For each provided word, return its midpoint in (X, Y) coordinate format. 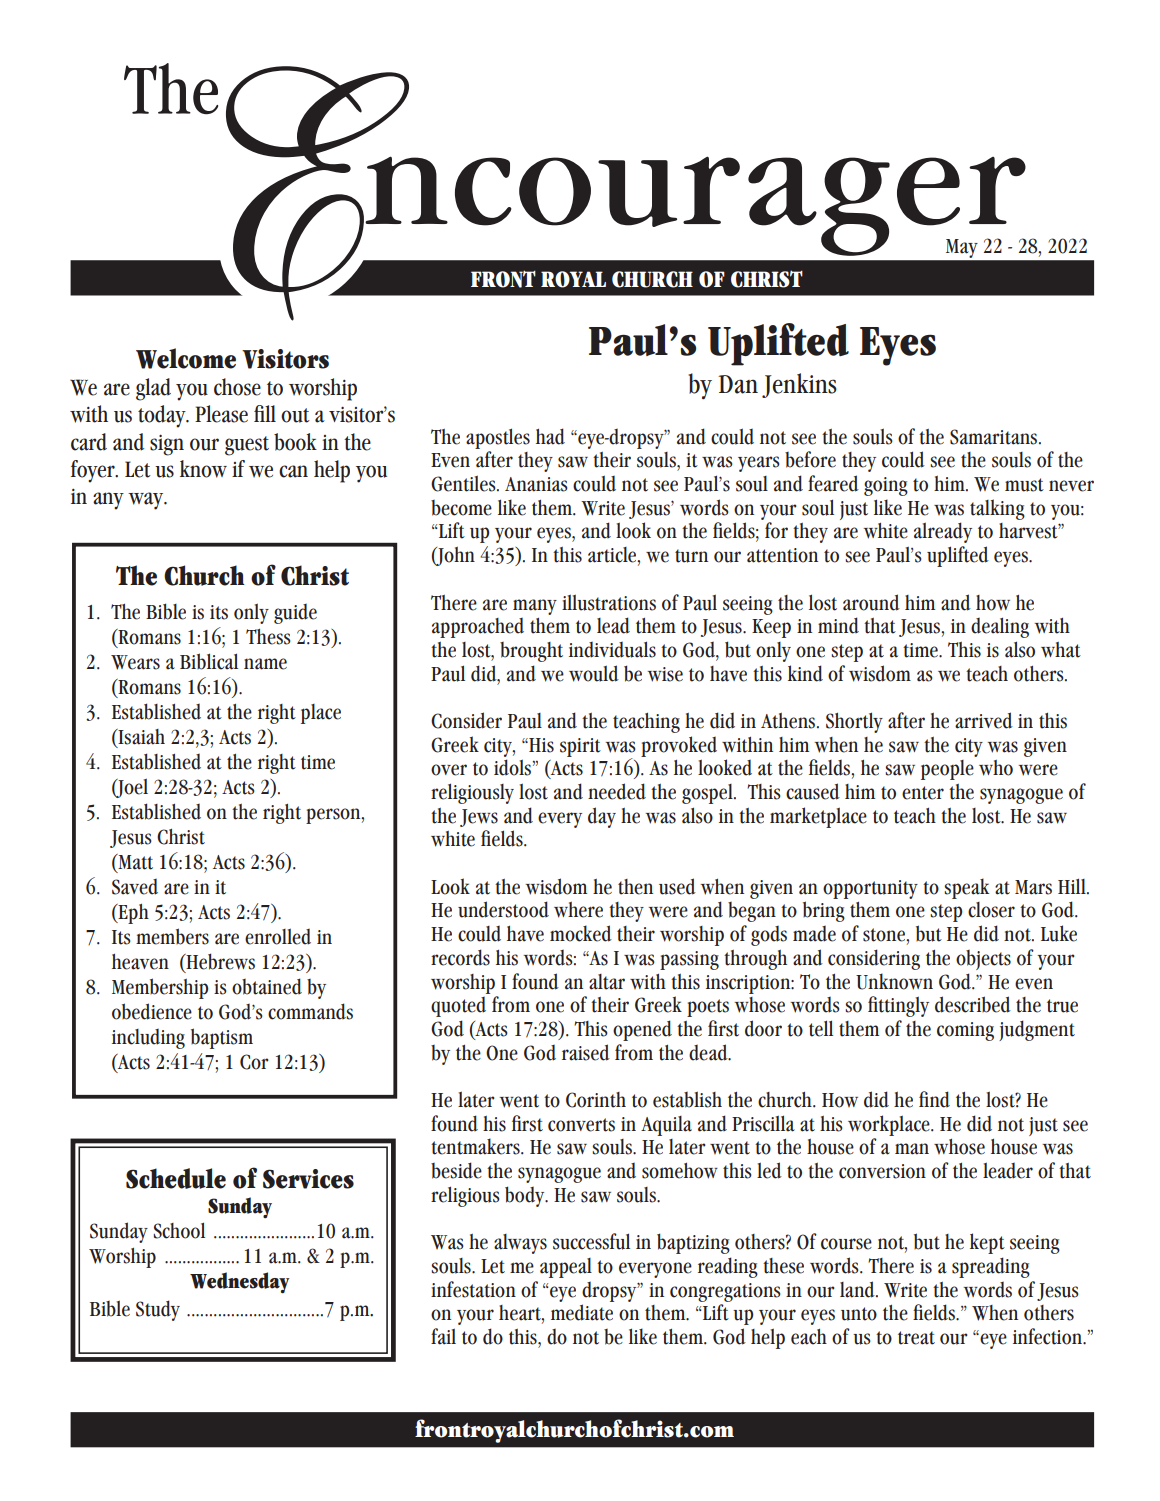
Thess (268, 637)
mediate (582, 1312)
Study (158, 1310)
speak (966, 888)
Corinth (596, 1100)
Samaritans (995, 437)
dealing (1000, 627)
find (934, 1099)
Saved (135, 887)
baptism (222, 1038)
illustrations (609, 602)
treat (916, 1338)
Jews (479, 818)
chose (237, 387)
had (550, 436)
